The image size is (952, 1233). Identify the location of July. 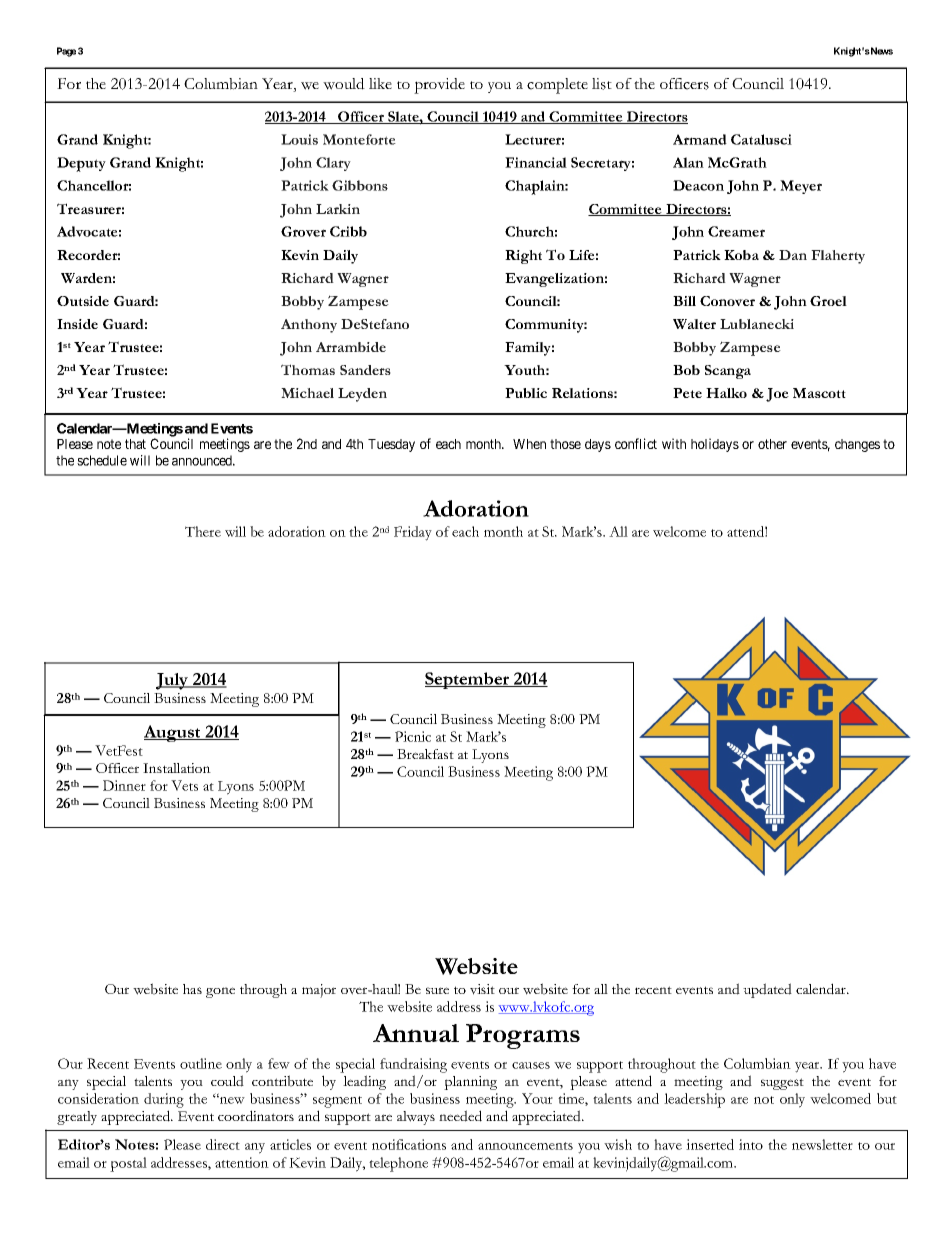
(173, 681).
